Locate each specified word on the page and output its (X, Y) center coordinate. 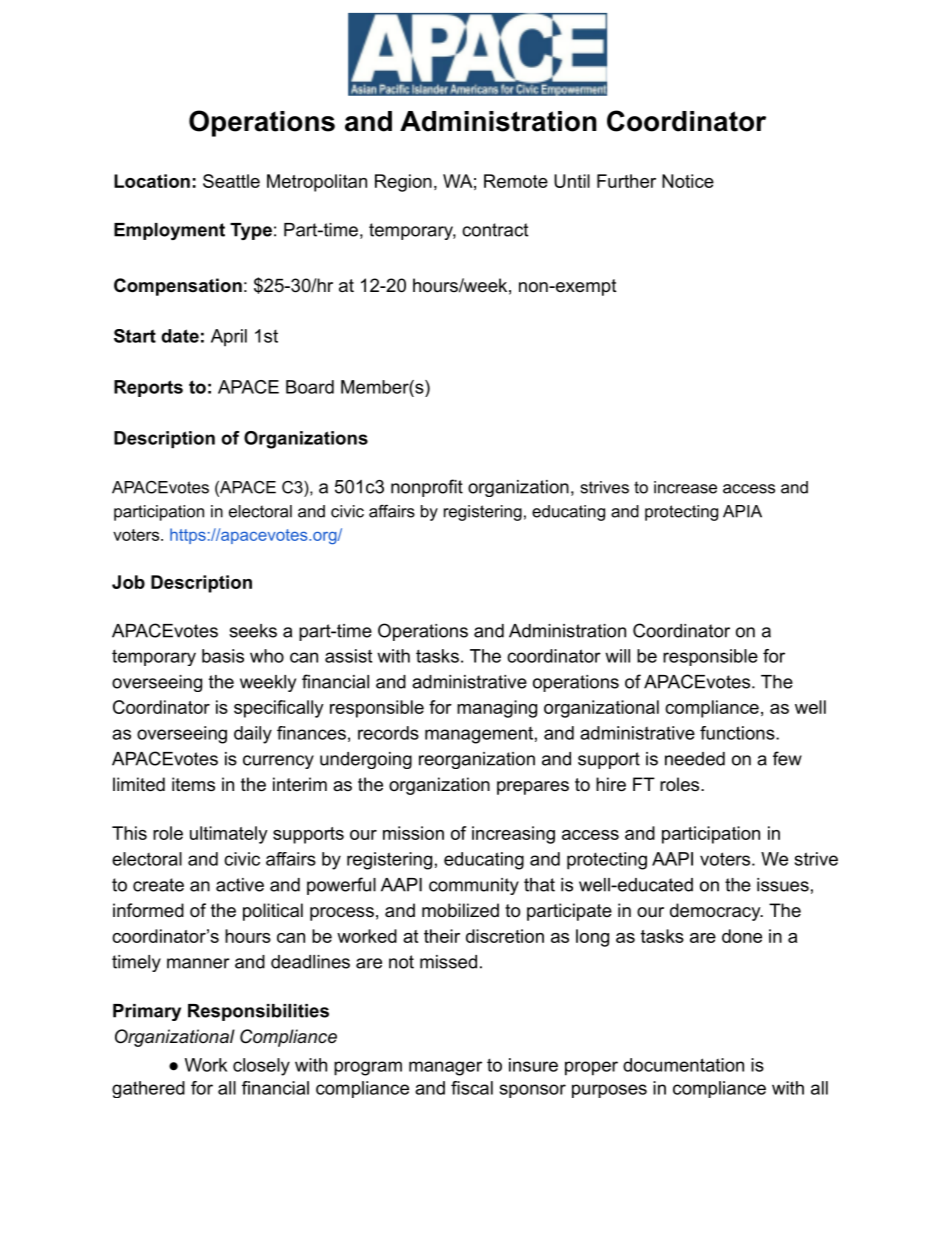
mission (413, 833)
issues (783, 885)
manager (445, 1068)
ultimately (229, 835)
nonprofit (427, 488)
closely (261, 1067)
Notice (688, 181)
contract (495, 230)
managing (497, 709)
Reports (148, 388)
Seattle (231, 181)
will (617, 656)
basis (223, 656)
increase (685, 487)
